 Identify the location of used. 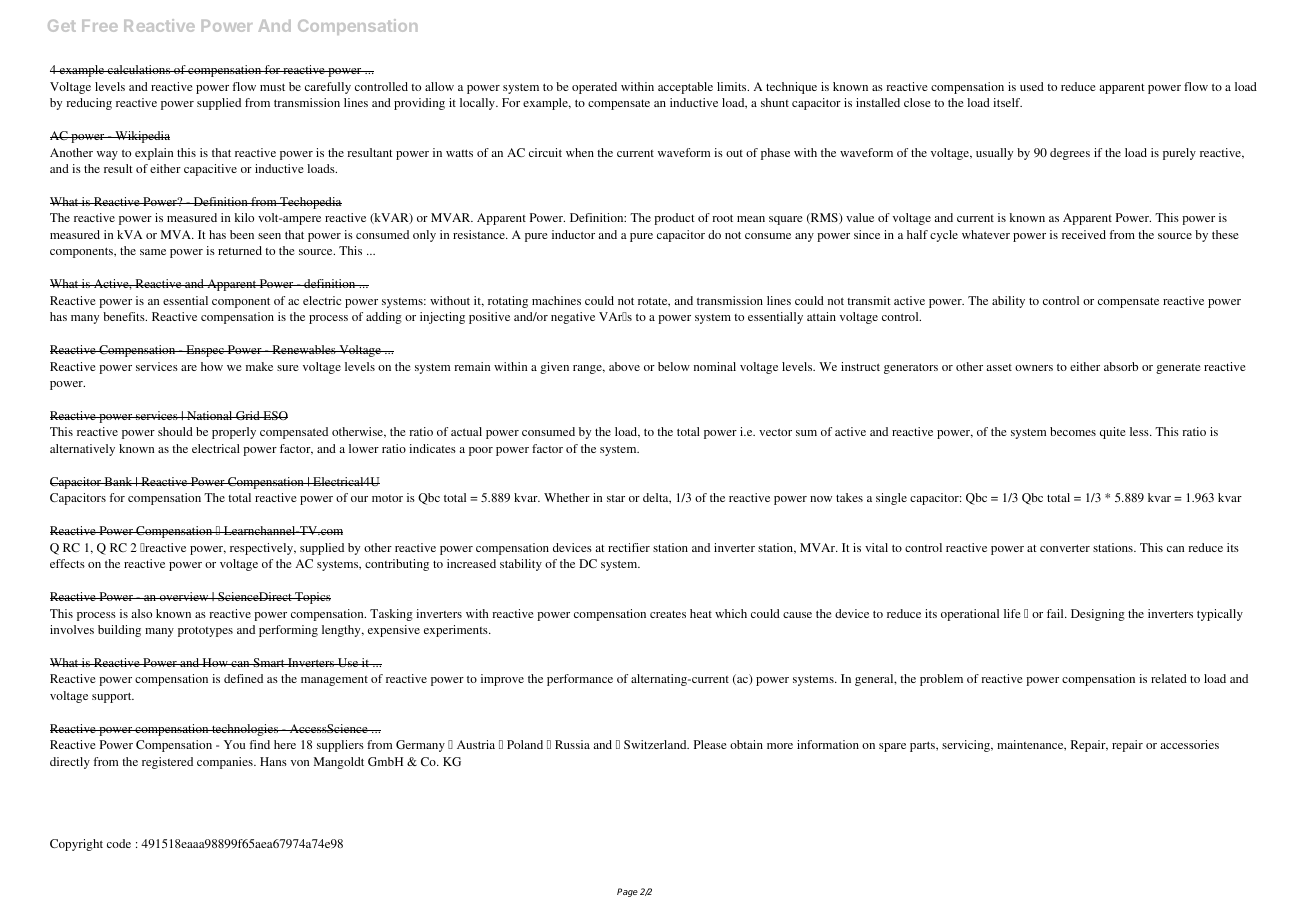
(1032, 86).
